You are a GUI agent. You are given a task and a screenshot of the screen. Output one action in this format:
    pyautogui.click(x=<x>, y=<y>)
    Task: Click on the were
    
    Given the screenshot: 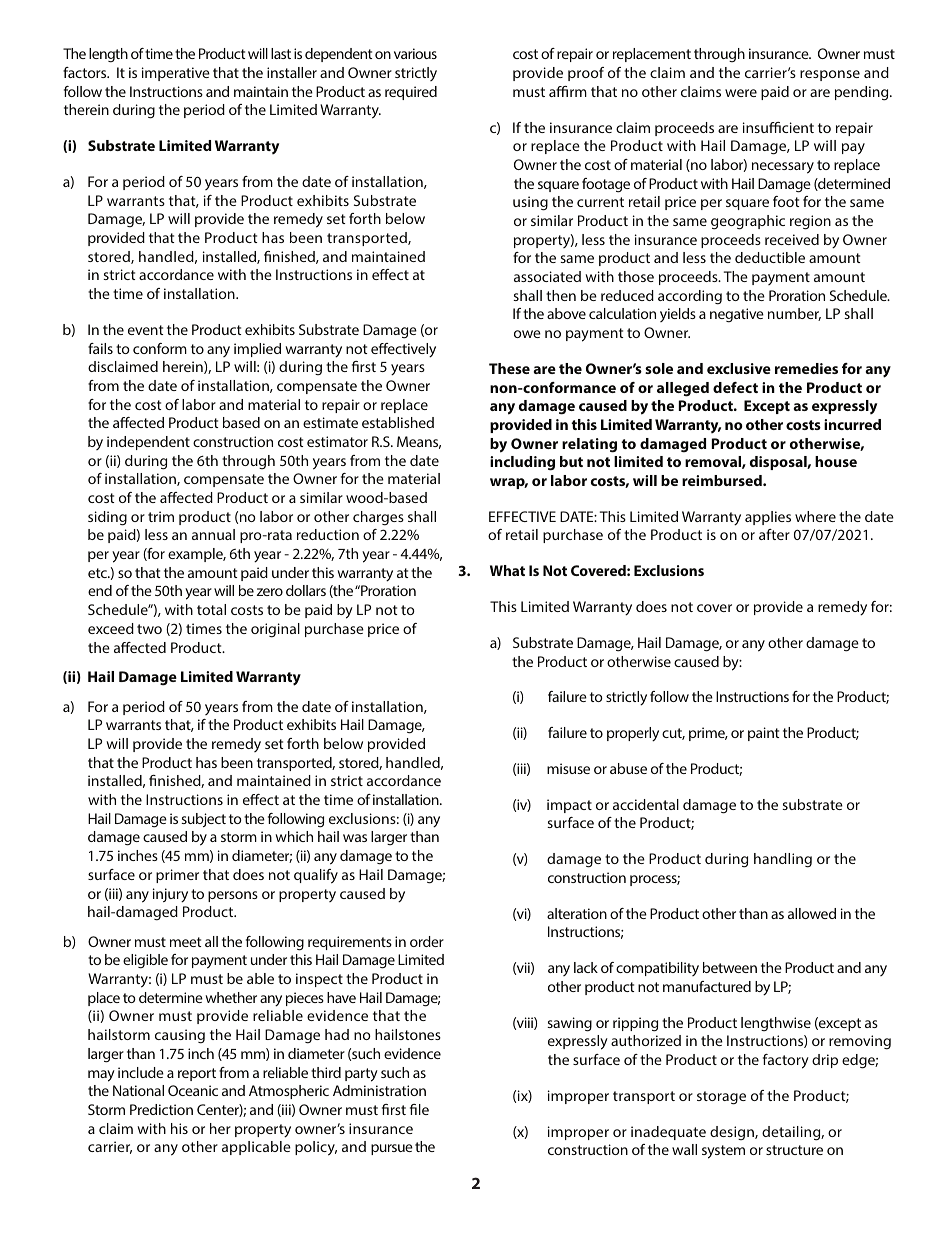 What is the action you would take?
    pyautogui.click(x=741, y=93)
